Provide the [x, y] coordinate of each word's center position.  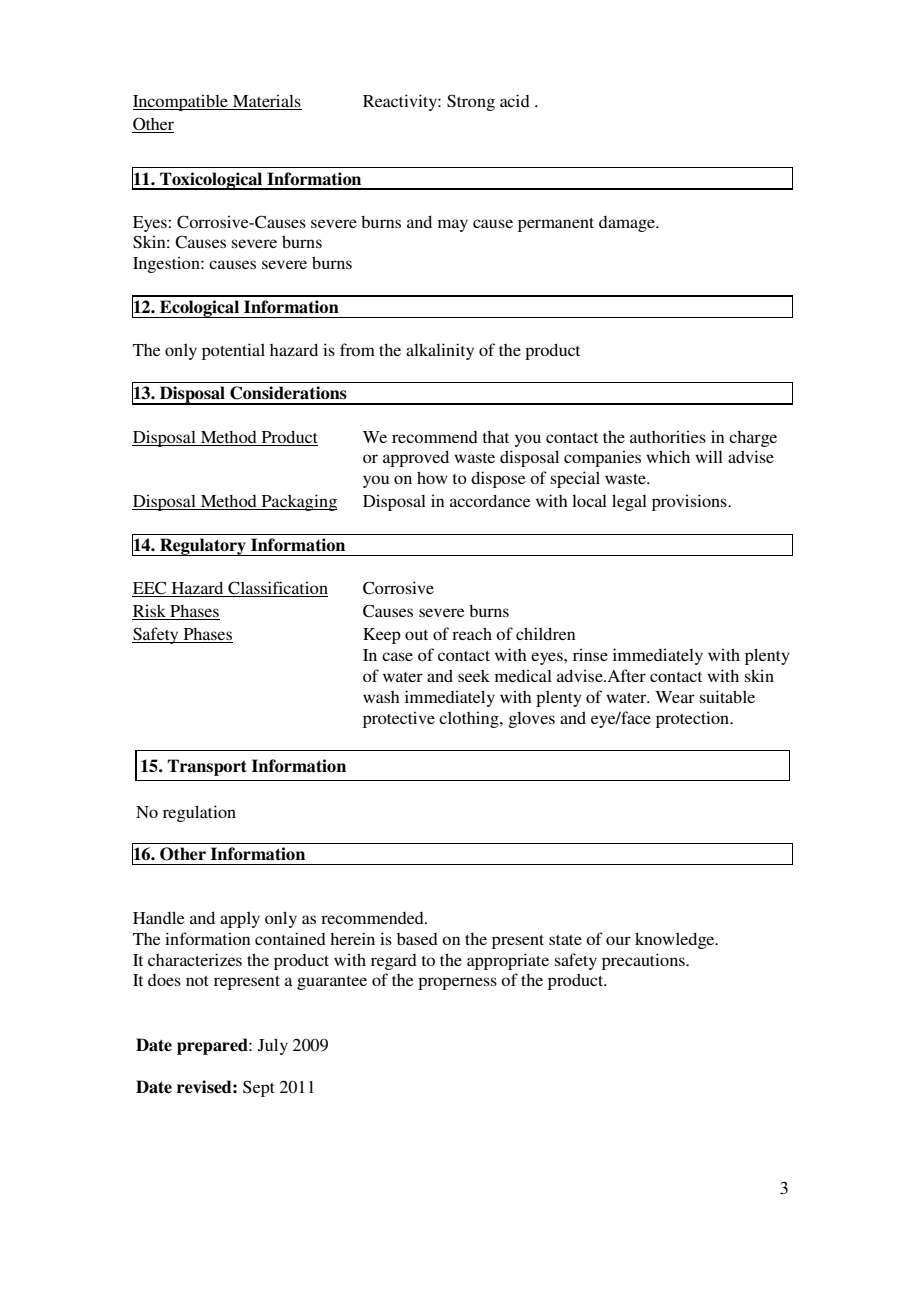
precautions [644, 961]
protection [694, 719]
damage [628, 224]
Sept [259, 1088]
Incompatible [181, 102]
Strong [471, 102]
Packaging [298, 502]
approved [416, 458]
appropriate [508, 961]
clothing [470, 719]
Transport [207, 767]
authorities [668, 436]
